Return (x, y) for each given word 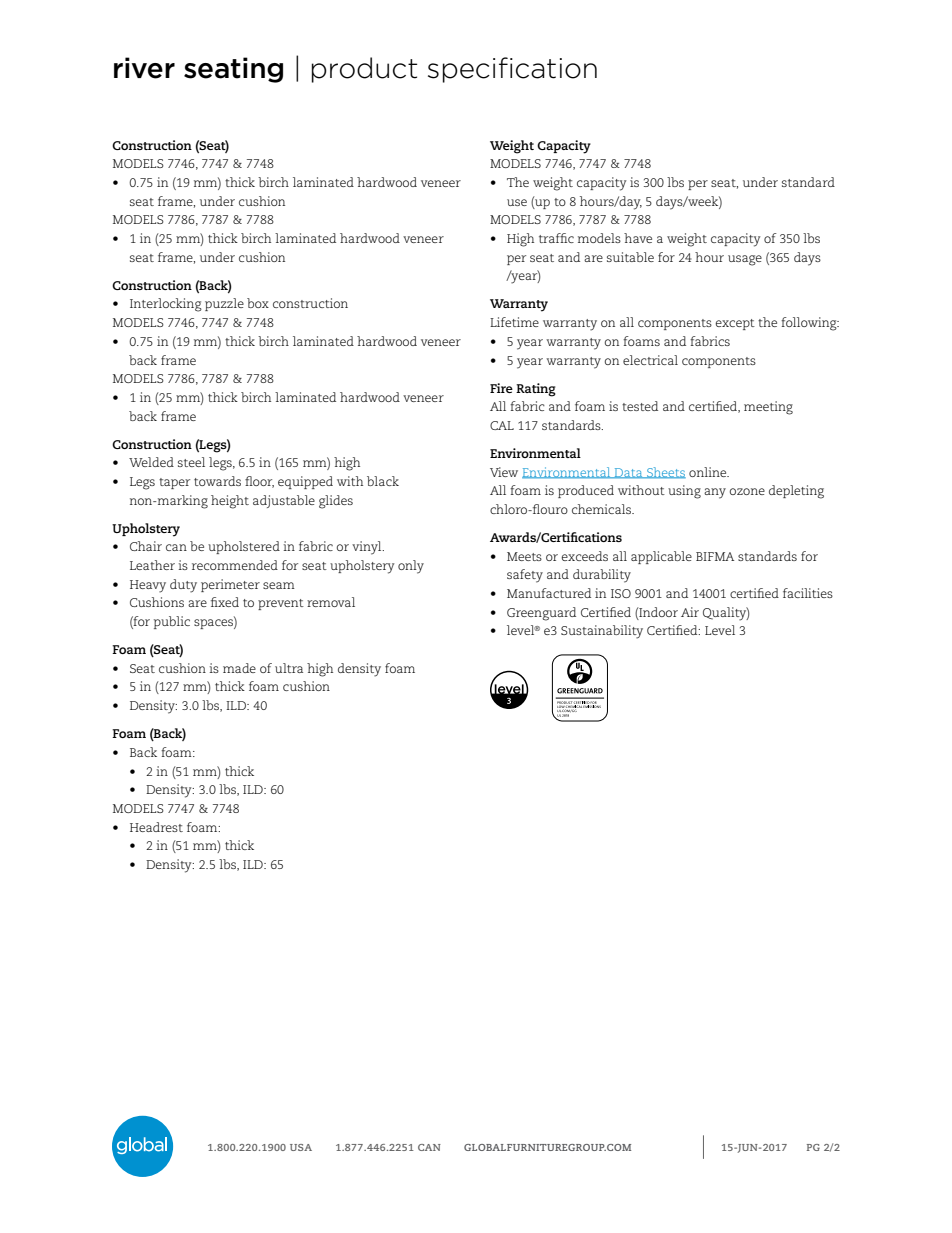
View (504, 472)
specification (512, 70)
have (638, 238)
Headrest (156, 827)
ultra (289, 668)
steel (191, 462)
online (709, 472)
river (144, 68)
